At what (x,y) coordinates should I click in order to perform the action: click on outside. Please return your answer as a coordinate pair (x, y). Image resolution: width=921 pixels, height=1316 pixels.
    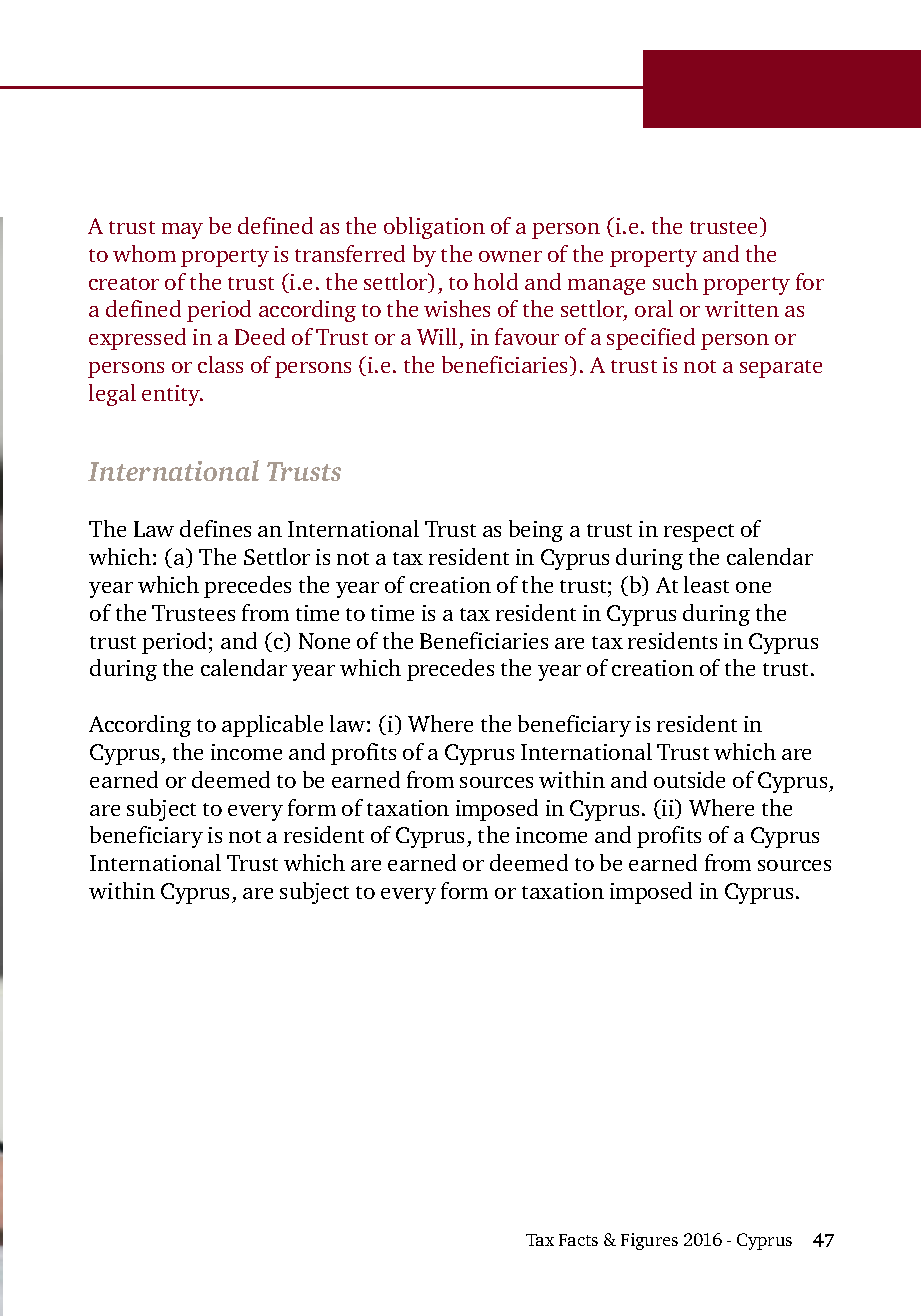
    Looking at the image, I should click on (689, 779).
